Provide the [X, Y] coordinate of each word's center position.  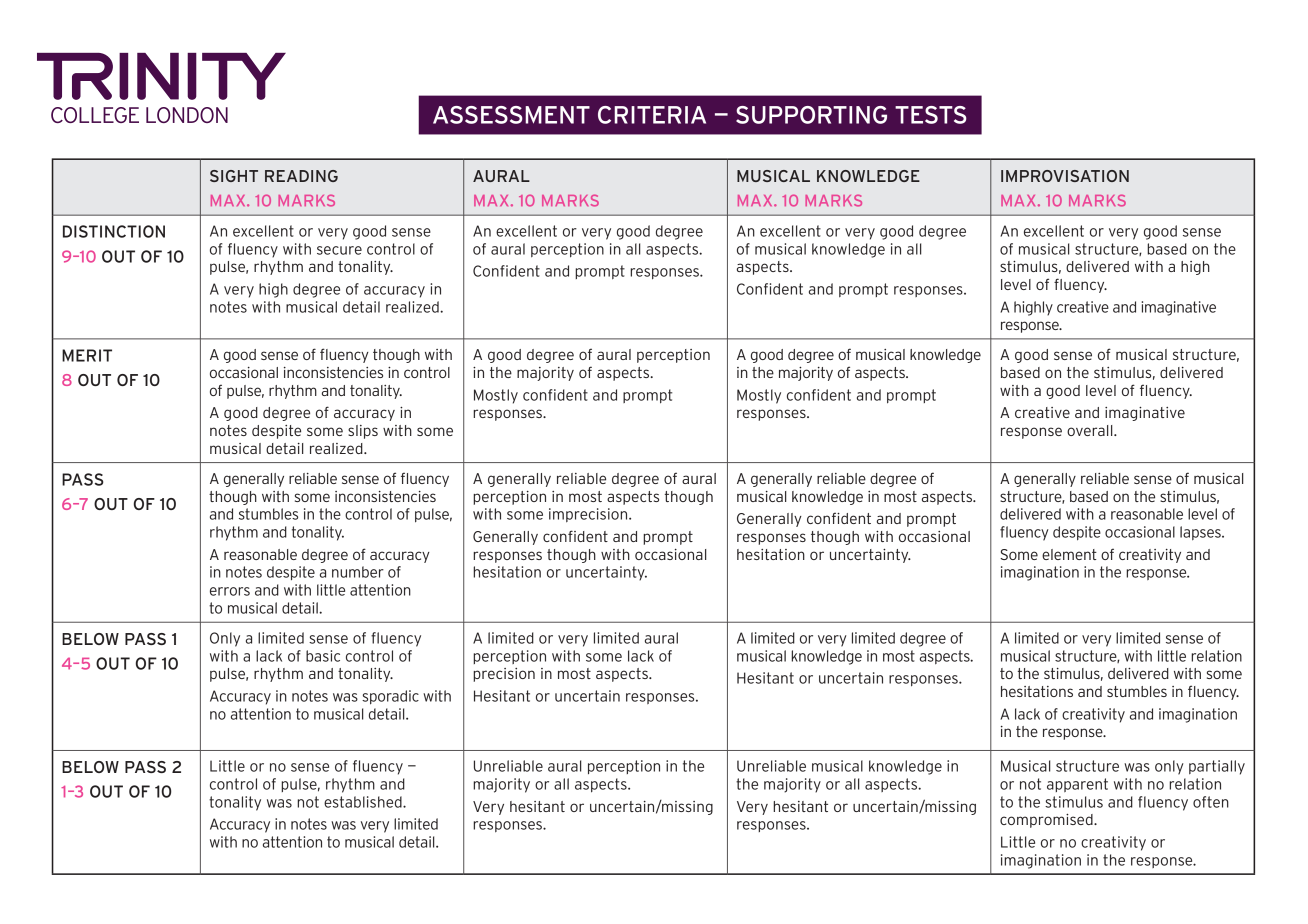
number [358, 572]
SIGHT [234, 176]
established [364, 802]
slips [363, 432]
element [1069, 554]
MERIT [87, 355]
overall [1091, 430]
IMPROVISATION [1065, 176]
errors [230, 591]
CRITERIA [652, 115]
